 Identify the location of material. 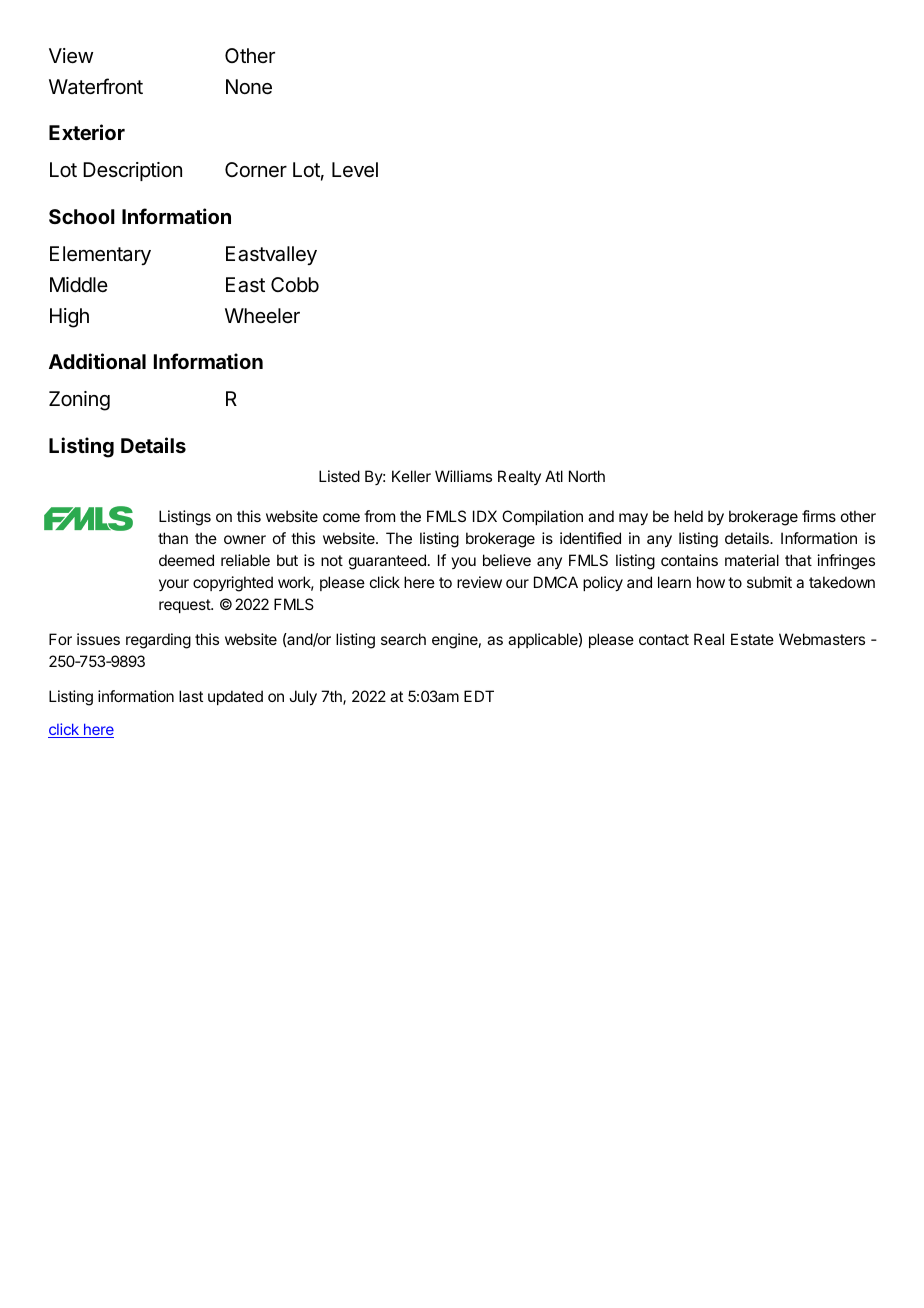
(752, 560).
